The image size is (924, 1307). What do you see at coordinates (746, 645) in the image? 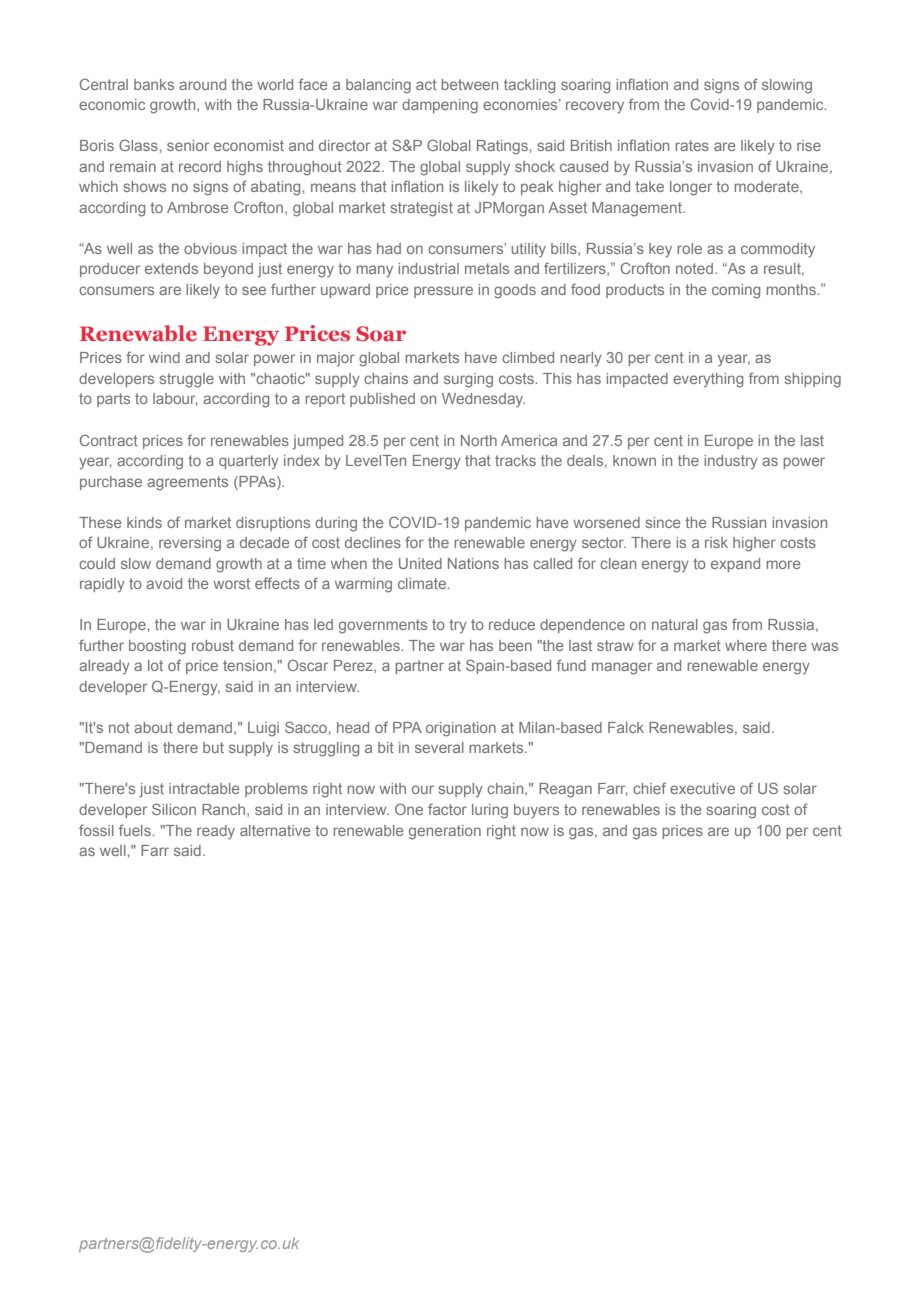
I see `where` at bounding box center [746, 645].
